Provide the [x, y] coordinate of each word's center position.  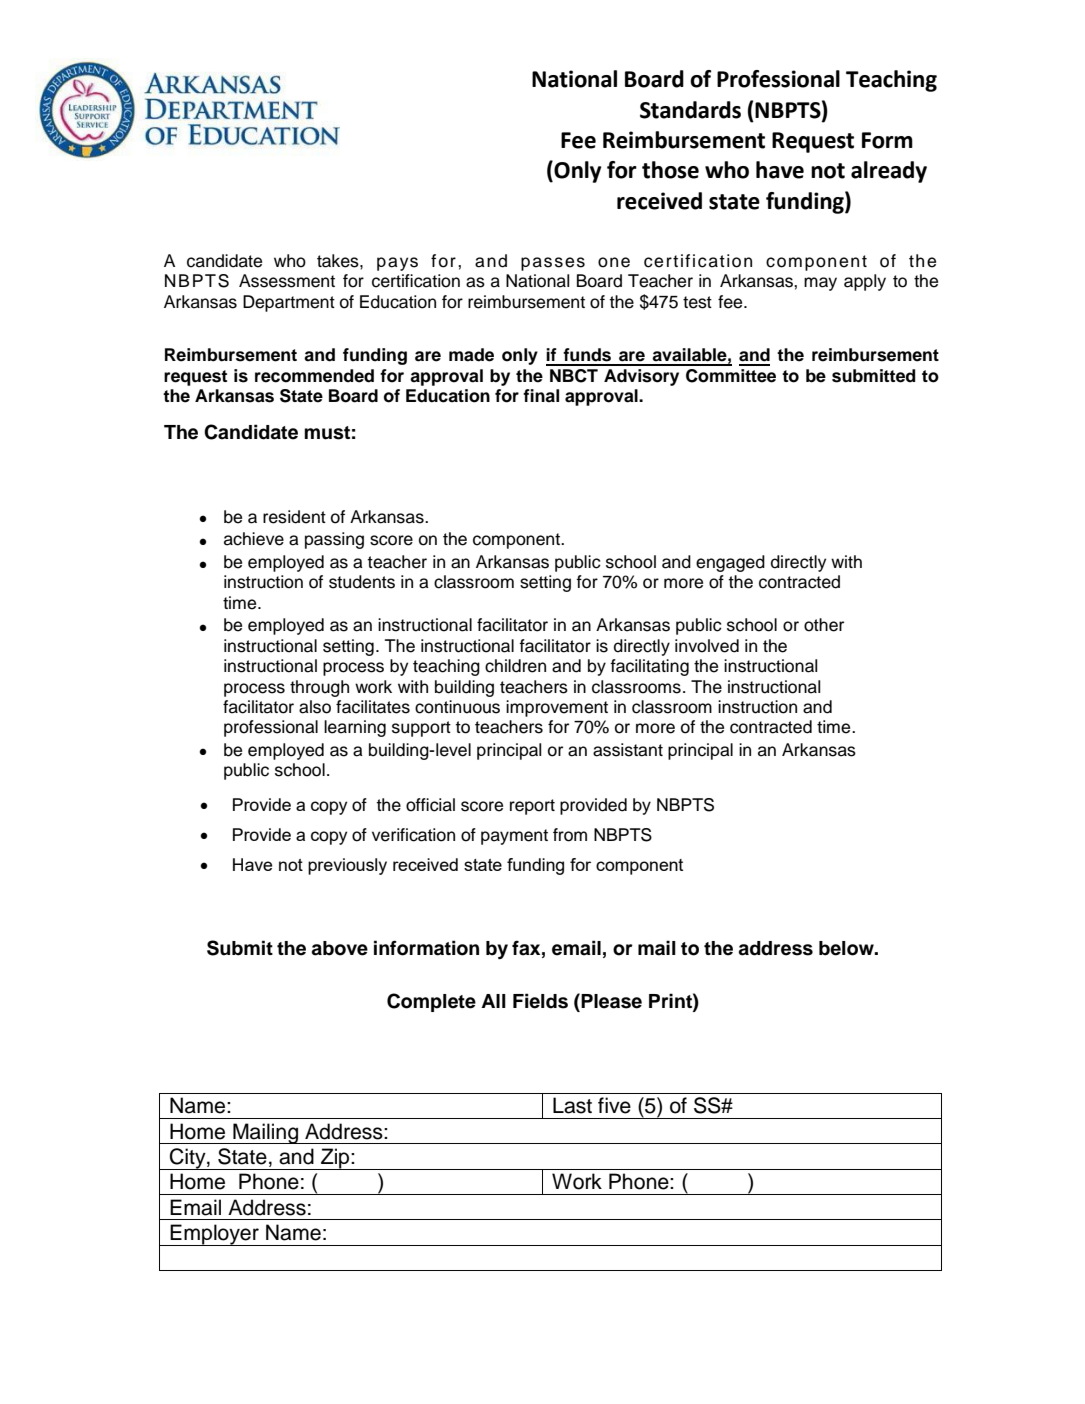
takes [339, 261]
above [339, 948]
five [614, 1105]
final [541, 396]
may [820, 284]
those [670, 170]
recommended [314, 376]
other [824, 625]
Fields [540, 1001]
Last [572, 1105]
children [515, 666]
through [319, 688]
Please [610, 1001]
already [889, 172]
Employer [215, 1235]
